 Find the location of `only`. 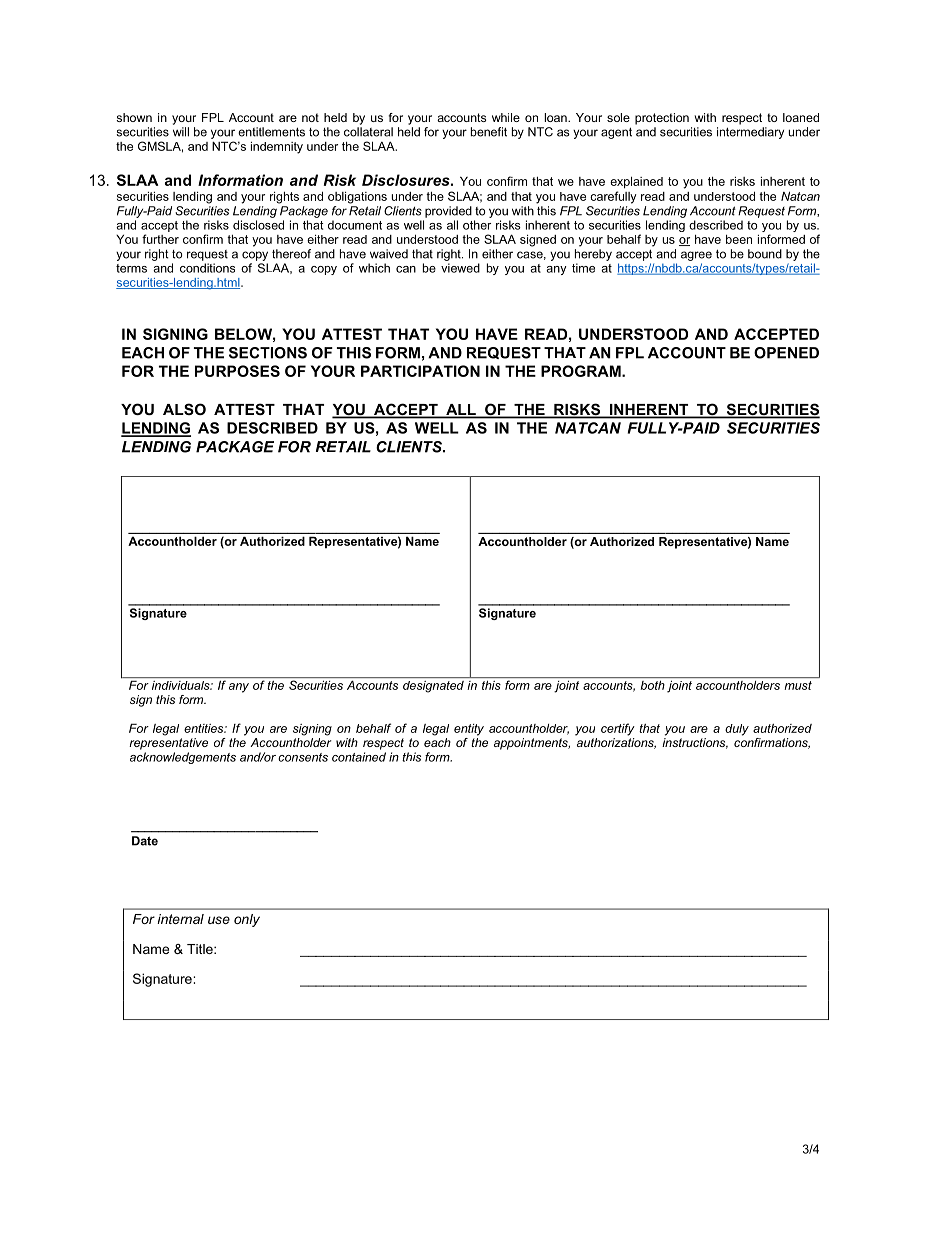

only is located at coordinates (247, 920).
